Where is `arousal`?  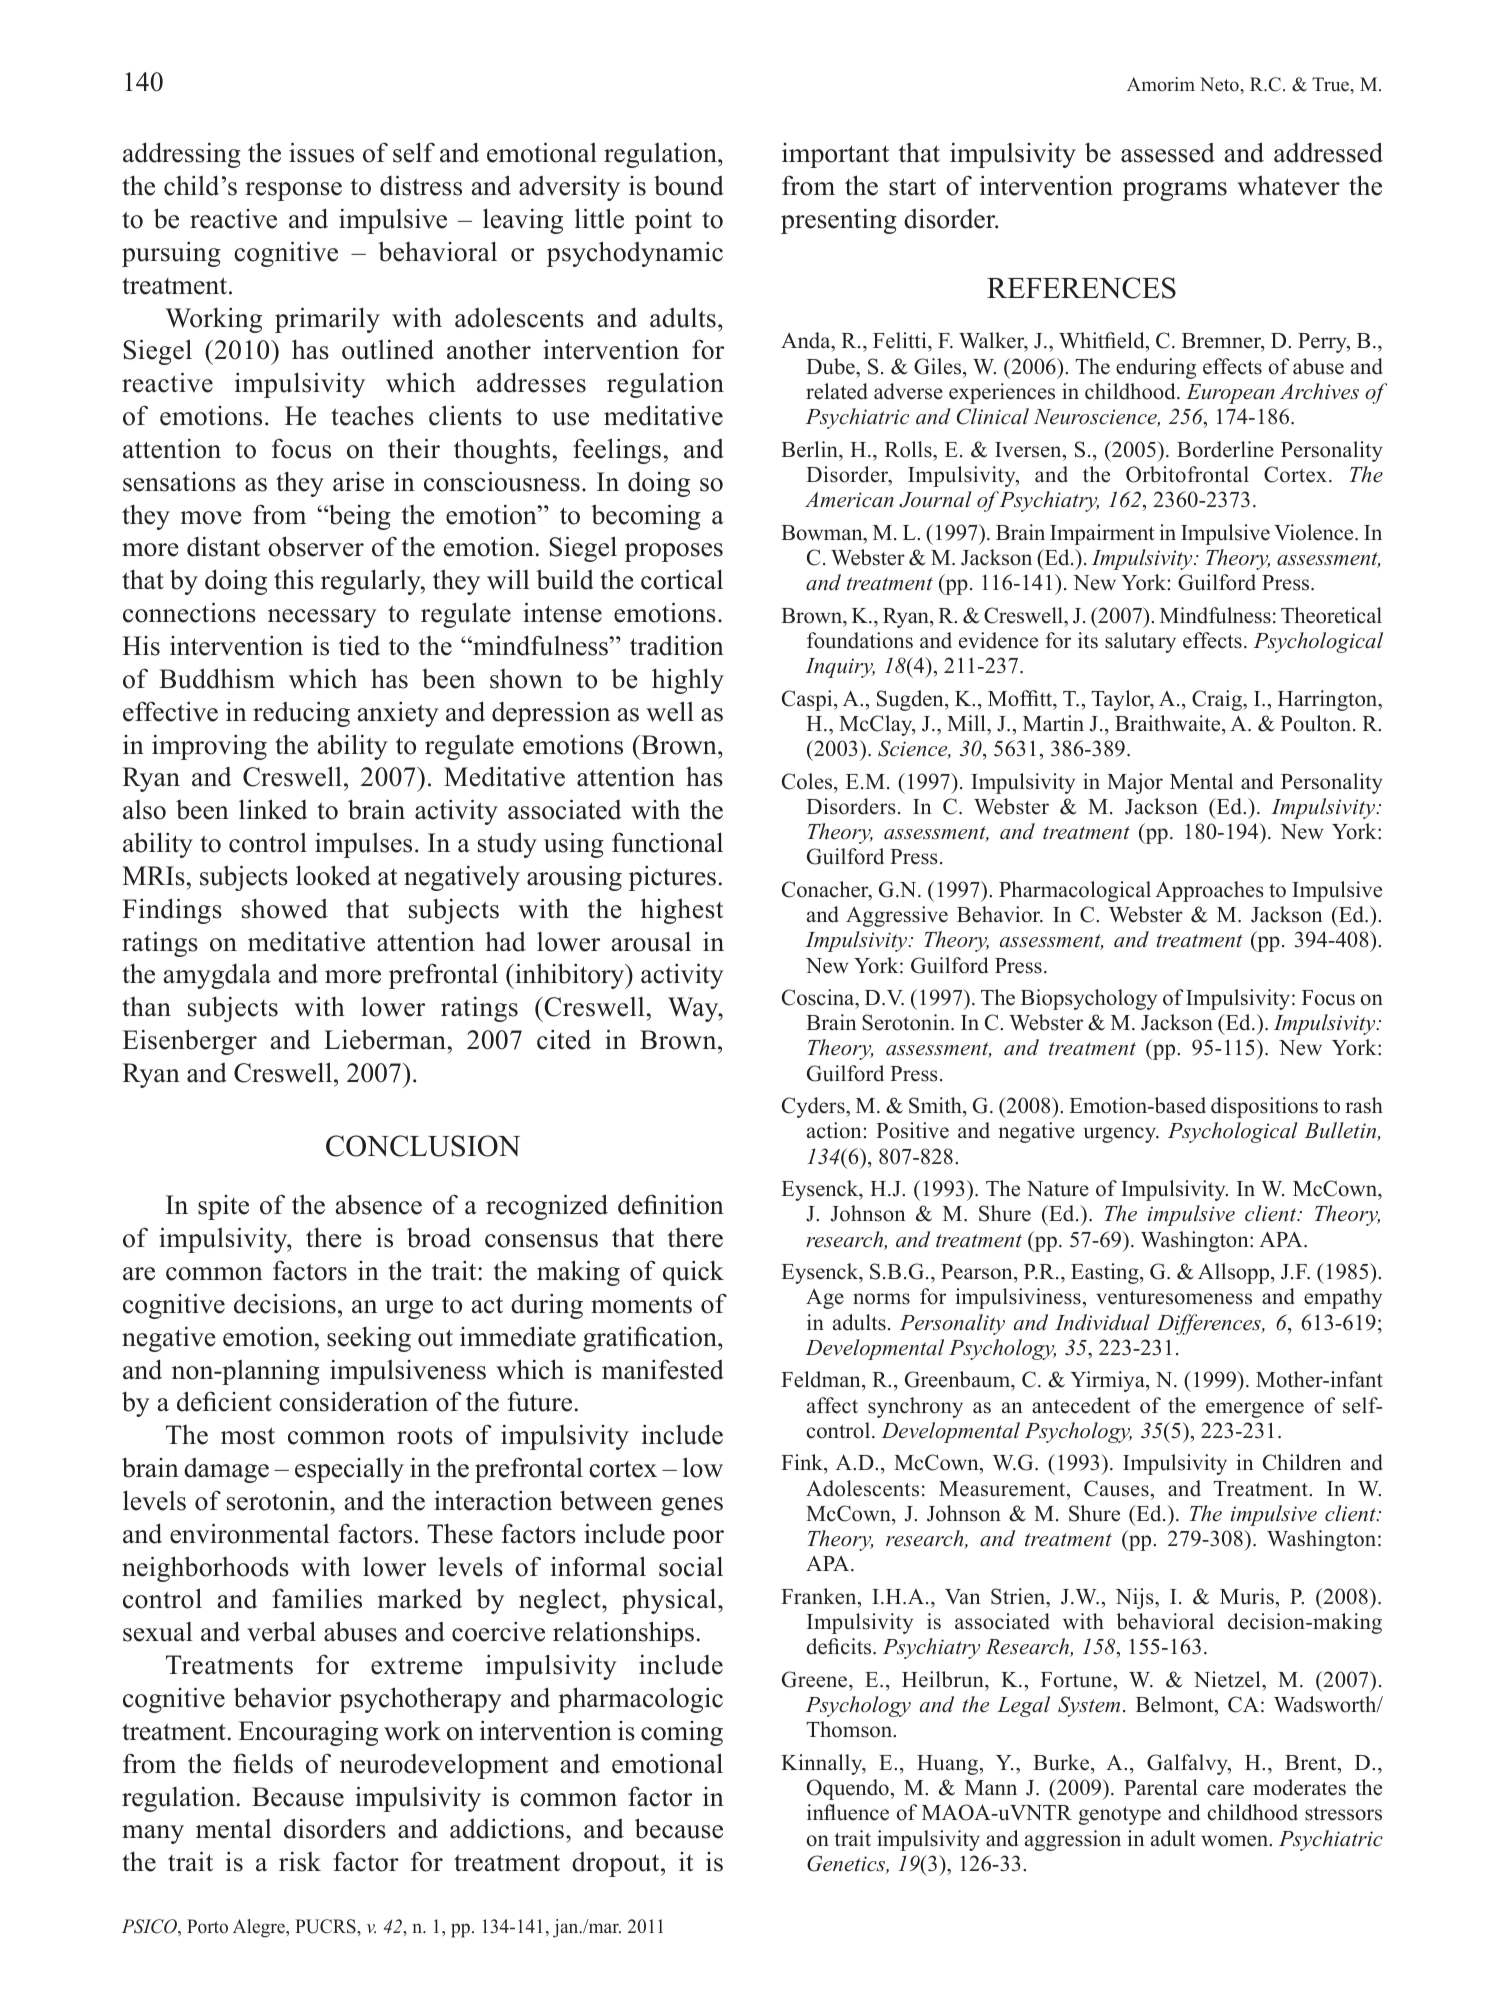 arousal is located at coordinates (651, 941).
